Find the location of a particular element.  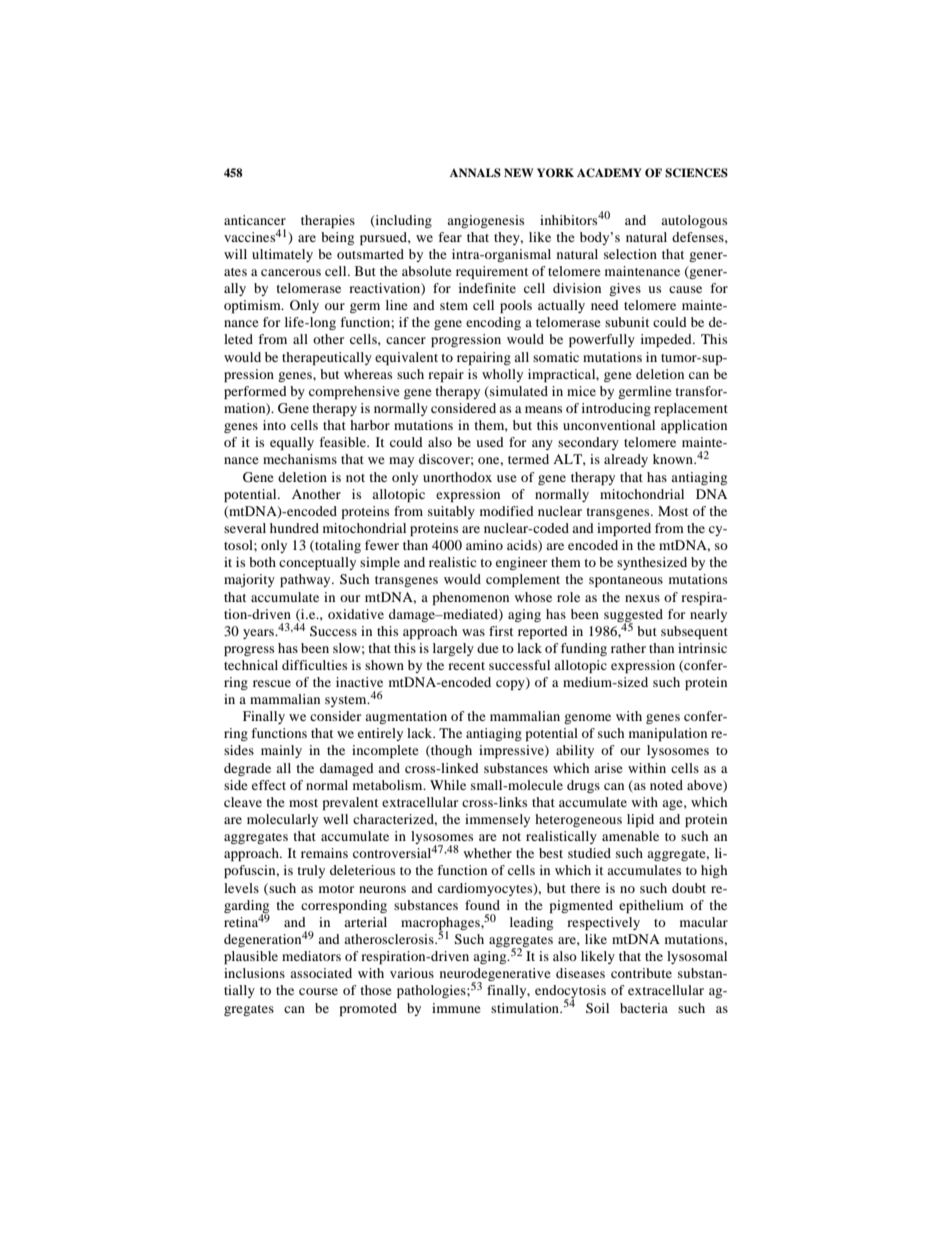

difficulties is located at coordinates (314, 665).
